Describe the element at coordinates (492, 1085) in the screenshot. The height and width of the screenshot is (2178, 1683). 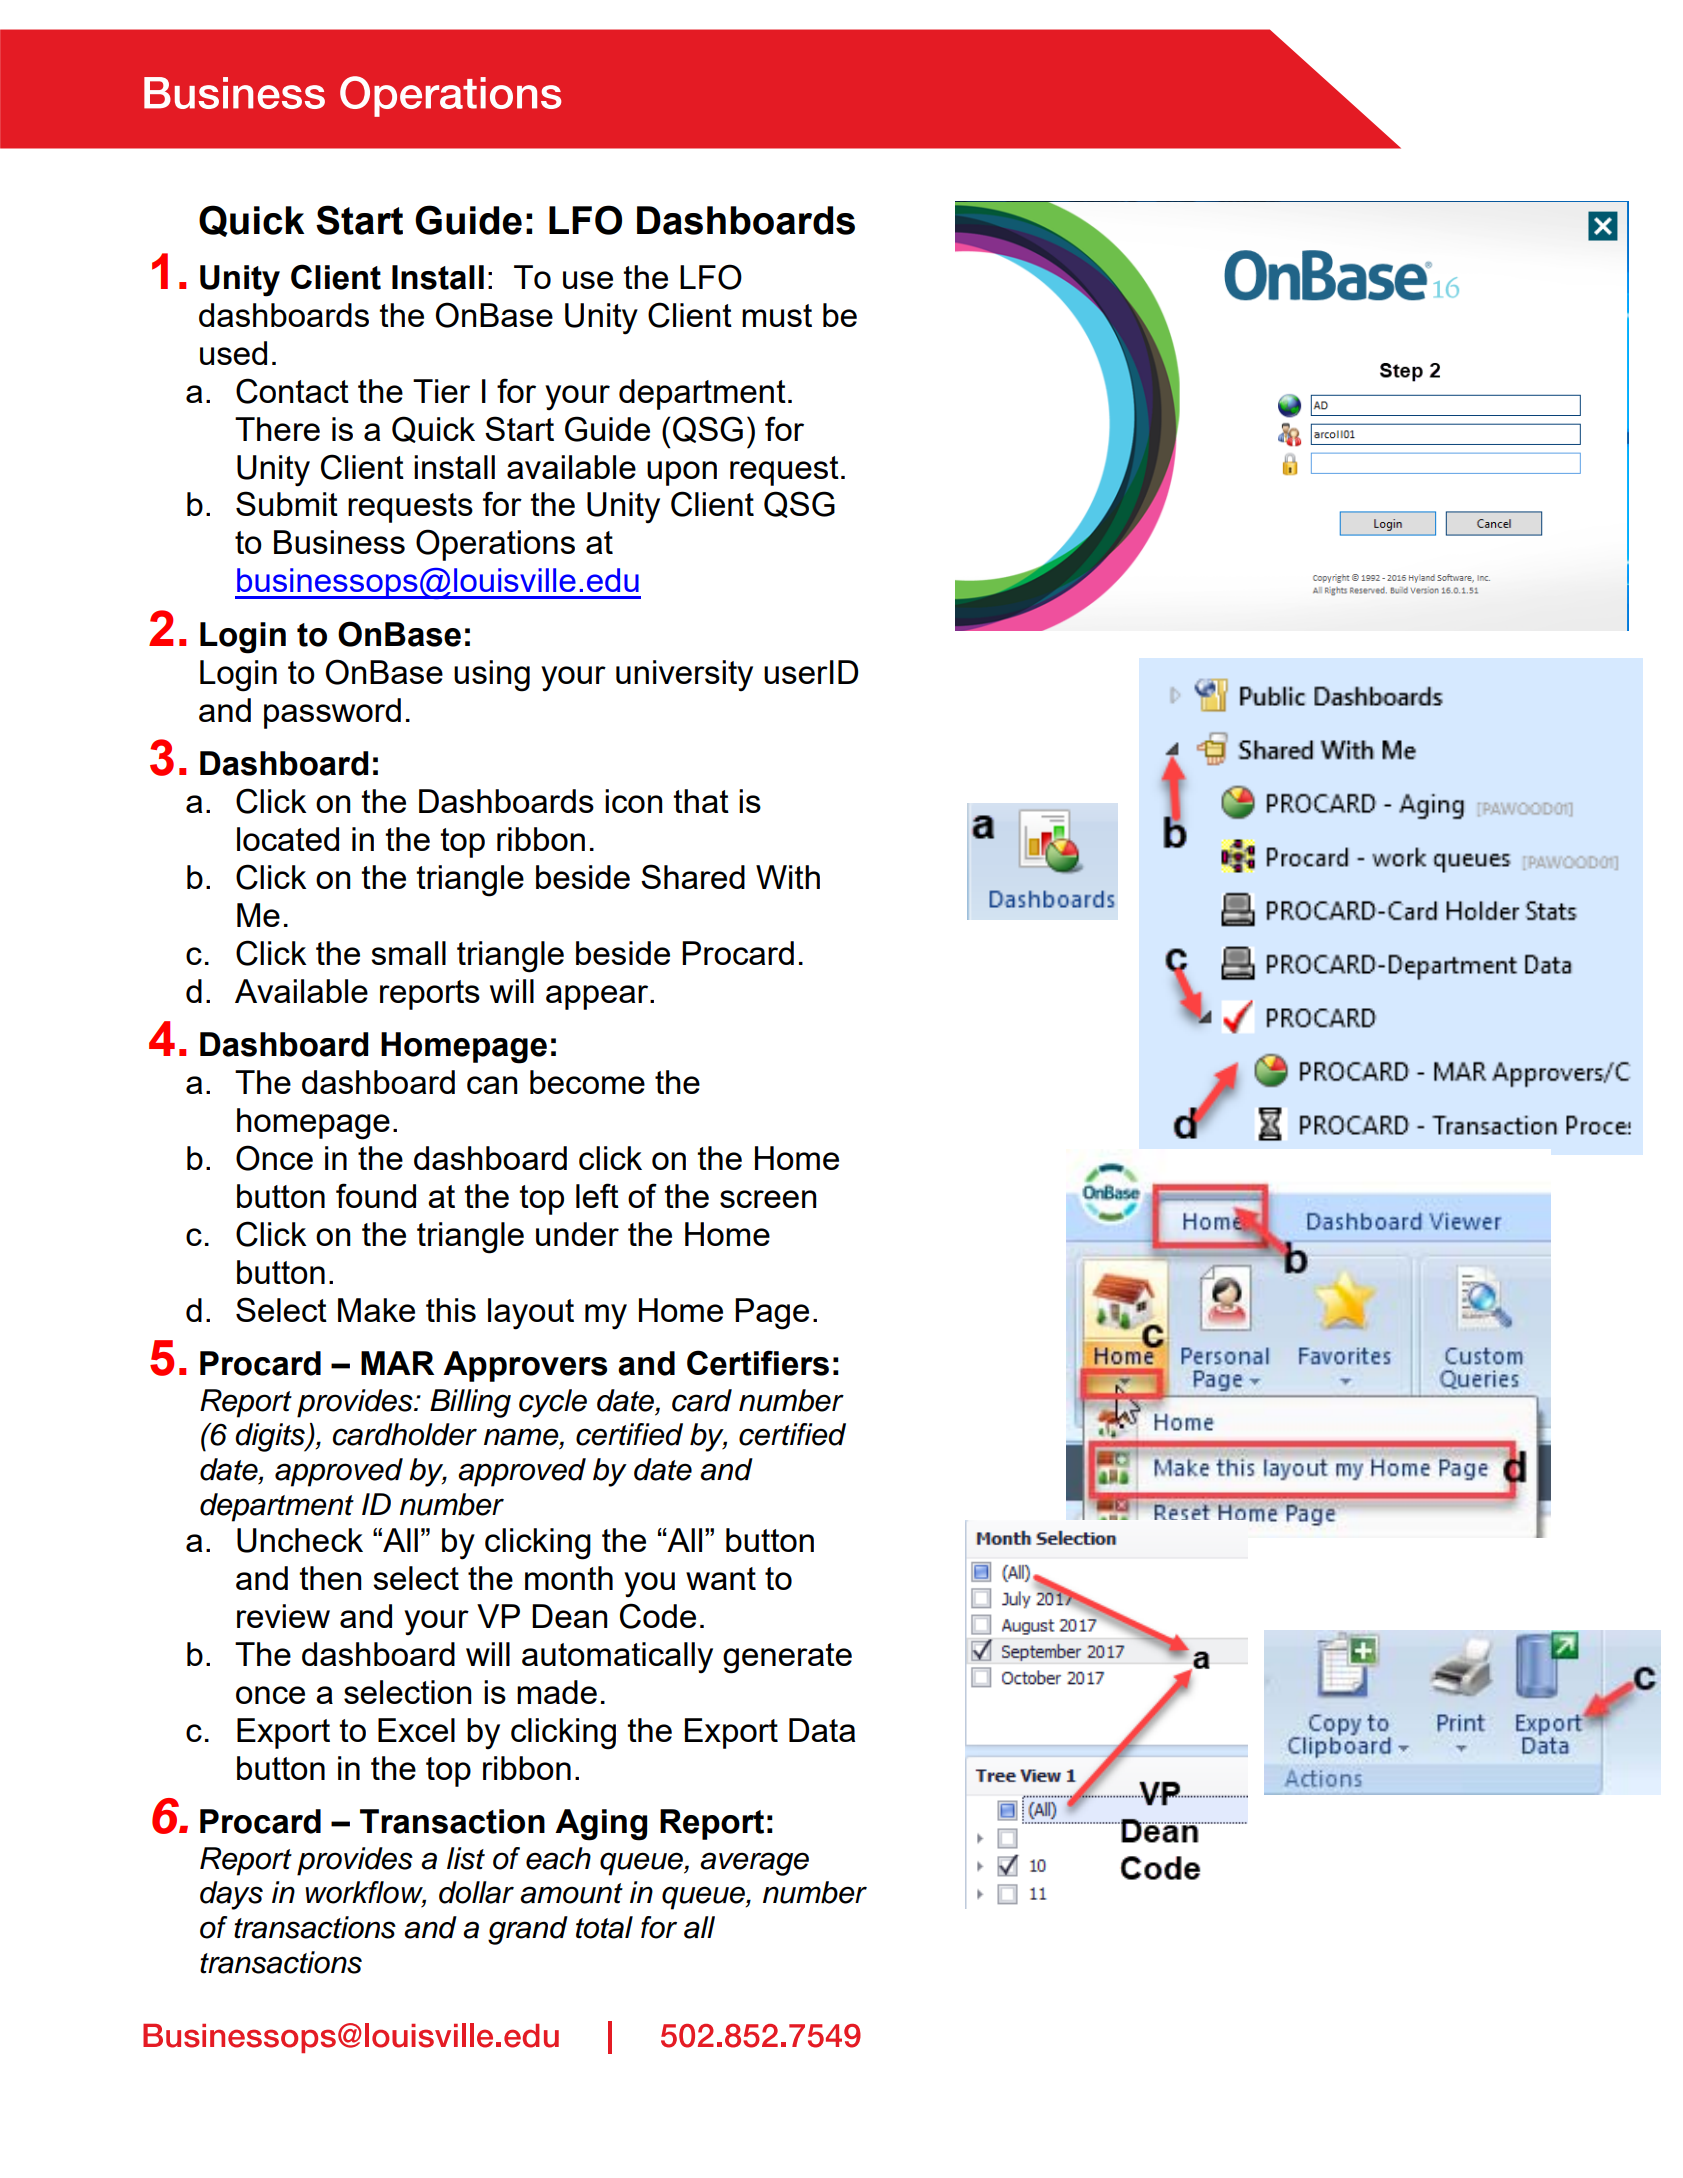
I see `can` at that location.
